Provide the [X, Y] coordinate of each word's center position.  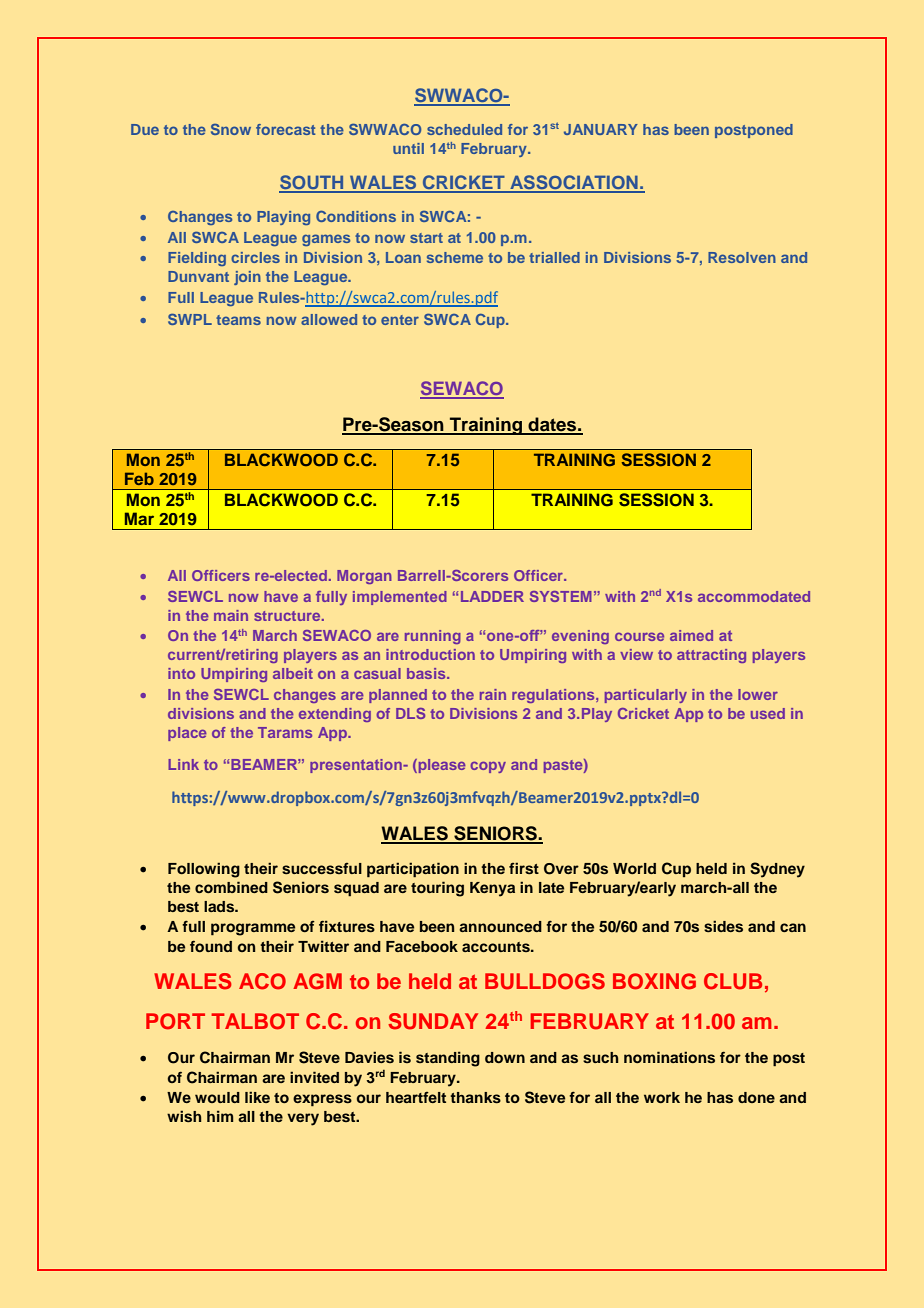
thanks [475, 1098]
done [756, 1097]
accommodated [754, 596]
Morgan [364, 577]
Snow [231, 129]
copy [488, 767]
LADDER [492, 596]
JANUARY [601, 129]
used [768, 713]
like [257, 1097]
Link [183, 764]
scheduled [464, 129]
